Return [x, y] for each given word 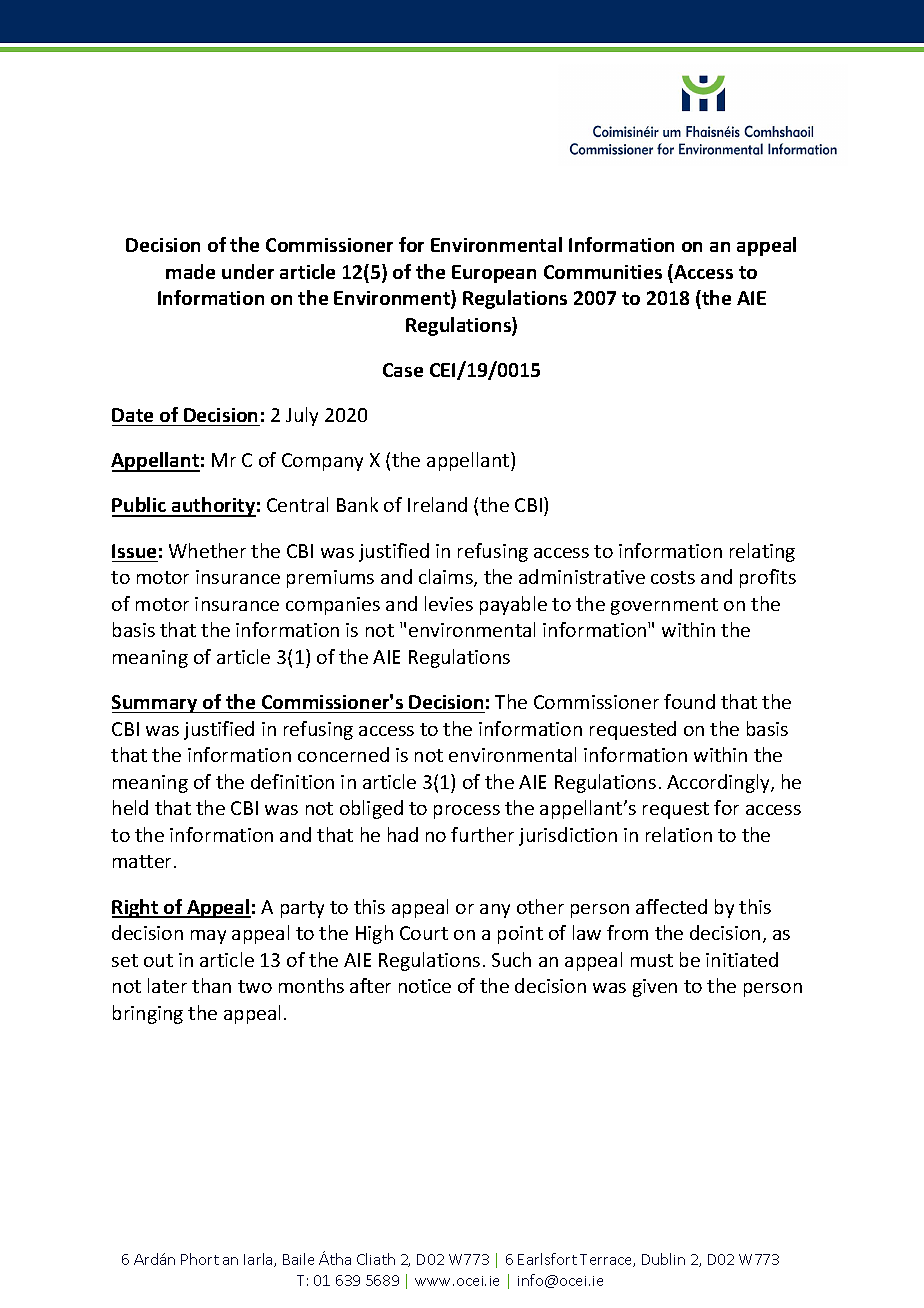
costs [673, 577]
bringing [148, 1014]
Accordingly [719, 783]
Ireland [437, 504]
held [130, 807]
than [211, 985]
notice [425, 986]
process [467, 812]
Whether [207, 550]
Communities [603, 272]
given [655, 988]
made [190, 271]
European [494, 274]
